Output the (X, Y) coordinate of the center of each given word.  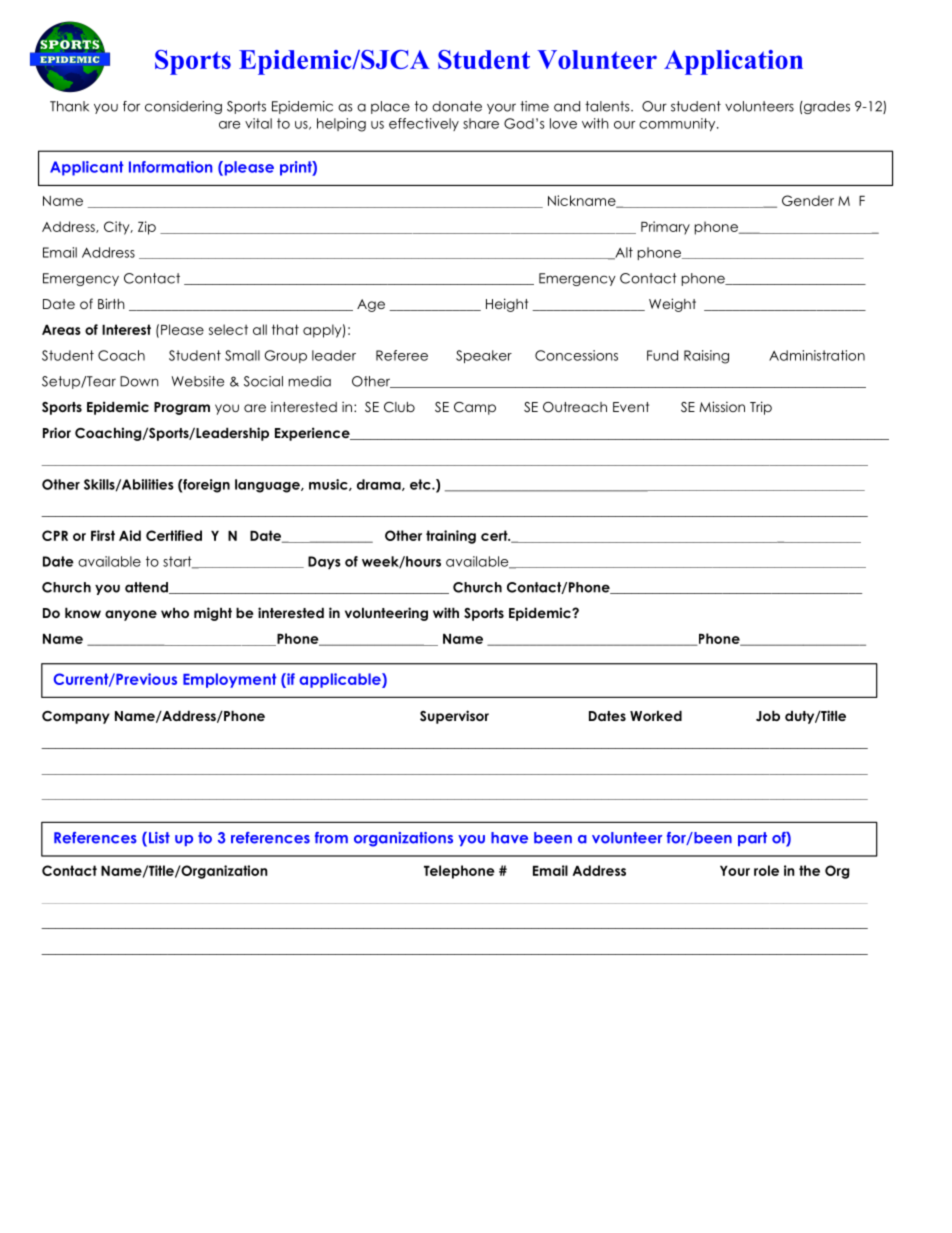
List (159, 838)
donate (457, 106)
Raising (706, 357)
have (509, 838)
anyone (131, 615)
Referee (402, 355)
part (752, 839)
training (451, 537)
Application (733, 62)
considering (183, 107)
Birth (111, 303)
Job (768, 716)
